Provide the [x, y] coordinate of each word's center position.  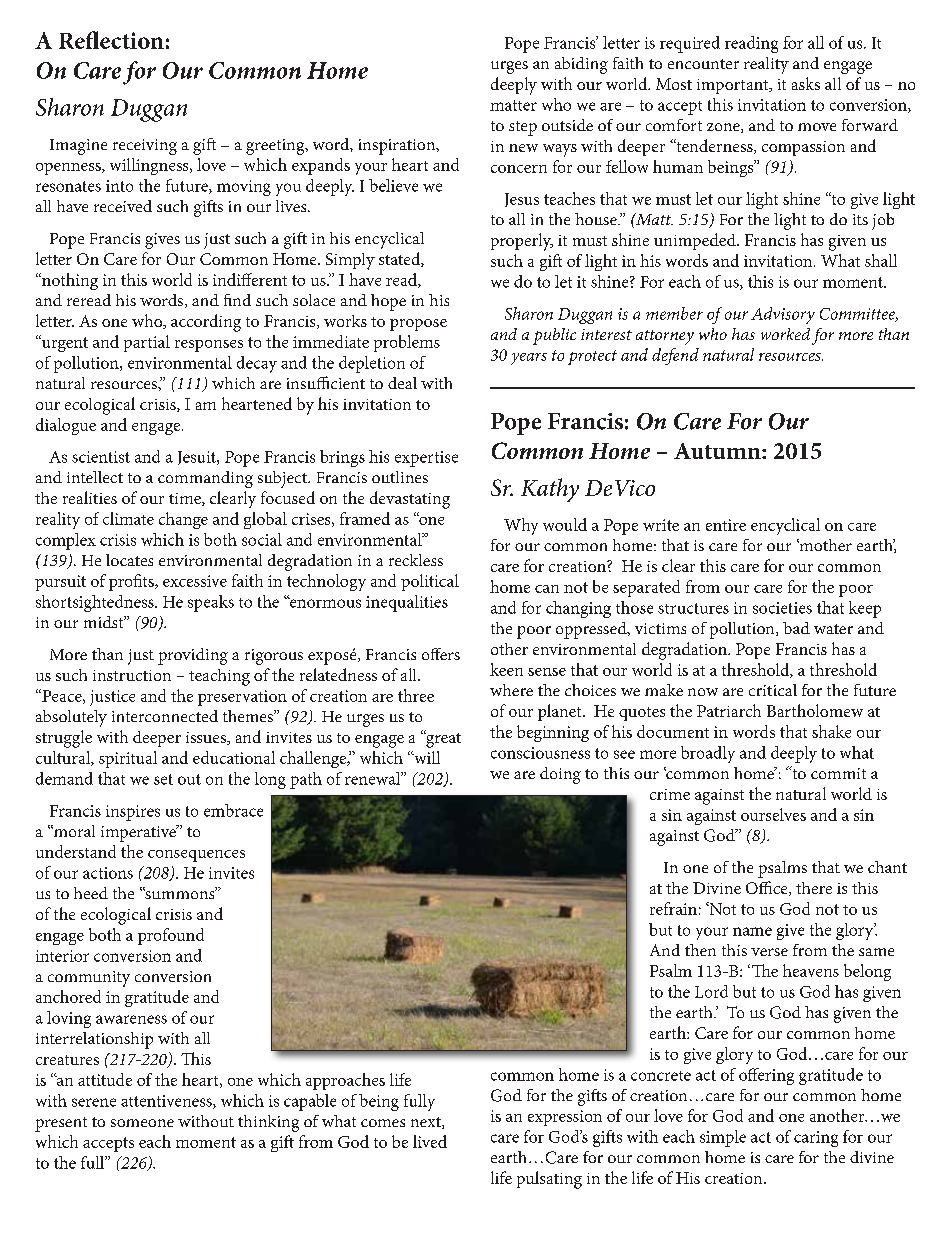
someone [142, 1123]
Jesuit [198, 458]
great [442, 739]
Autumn [718, 451]
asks [806, 83]
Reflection [111, 40]
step [523, 128]
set [163, 779]
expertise [426, 459]
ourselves [773, 814]
